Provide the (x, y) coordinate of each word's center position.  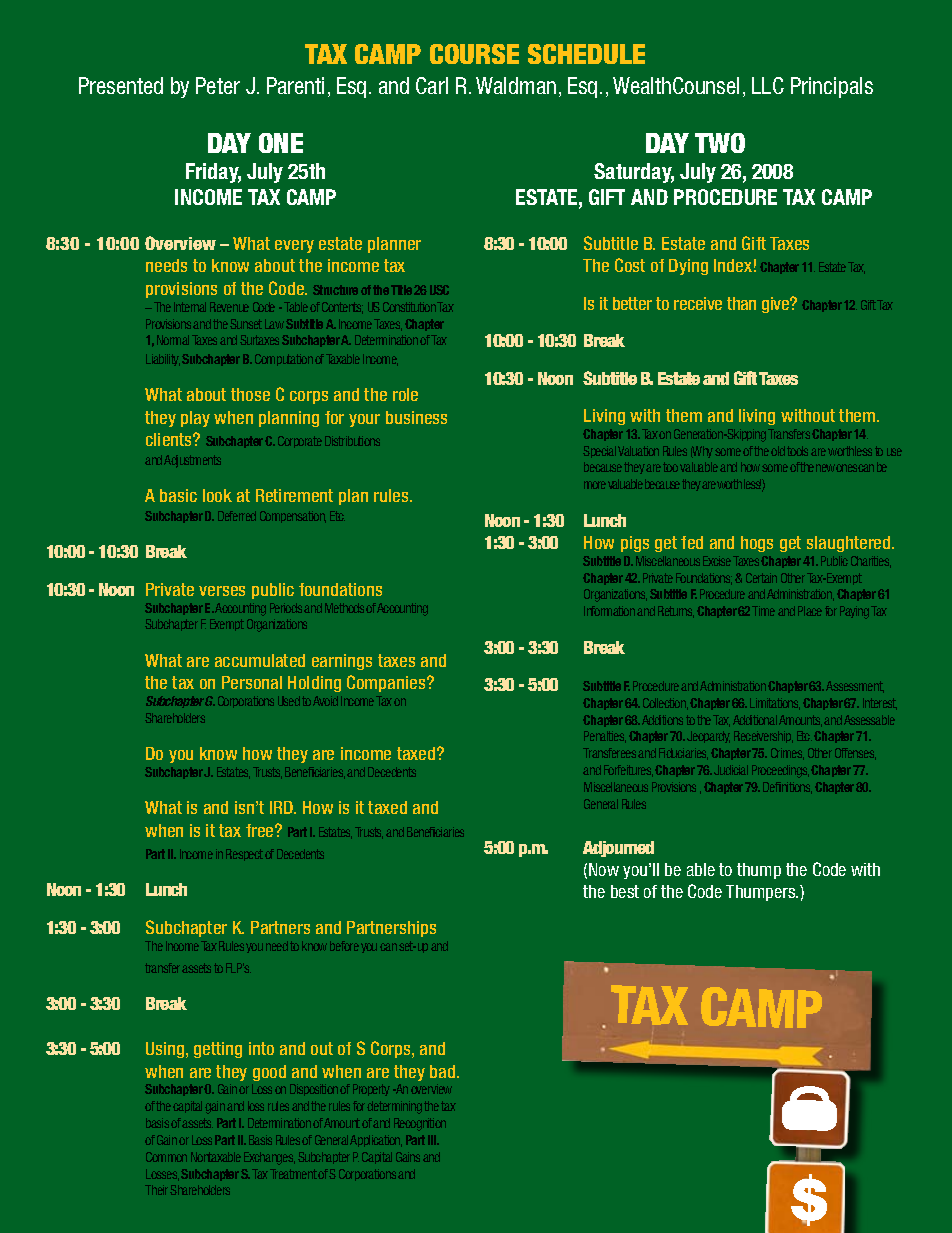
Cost (630, 265)
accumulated (260, 660)
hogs (757, 544)
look (217, 495)
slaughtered (850, 544)
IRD (283, 807)
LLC (768, 85)
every (294, 246)
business (416, 417)
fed (692, 542)
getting (218, 1050)
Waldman (516, 85)
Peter (218, 85)
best (625, 891)
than (741, 303)
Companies (387, 683)
